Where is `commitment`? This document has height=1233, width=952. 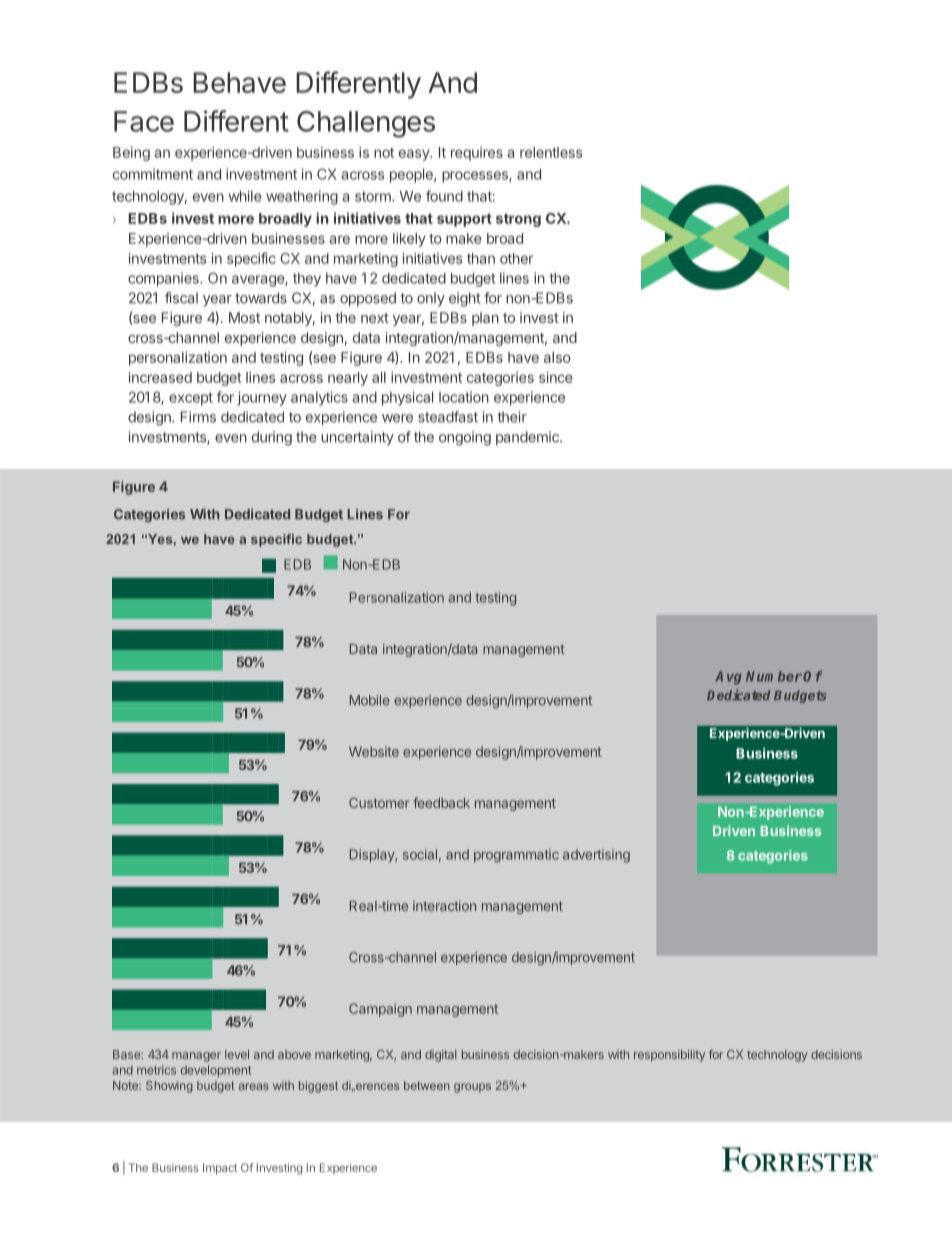
commitment is located at coordinates (153, 174).
